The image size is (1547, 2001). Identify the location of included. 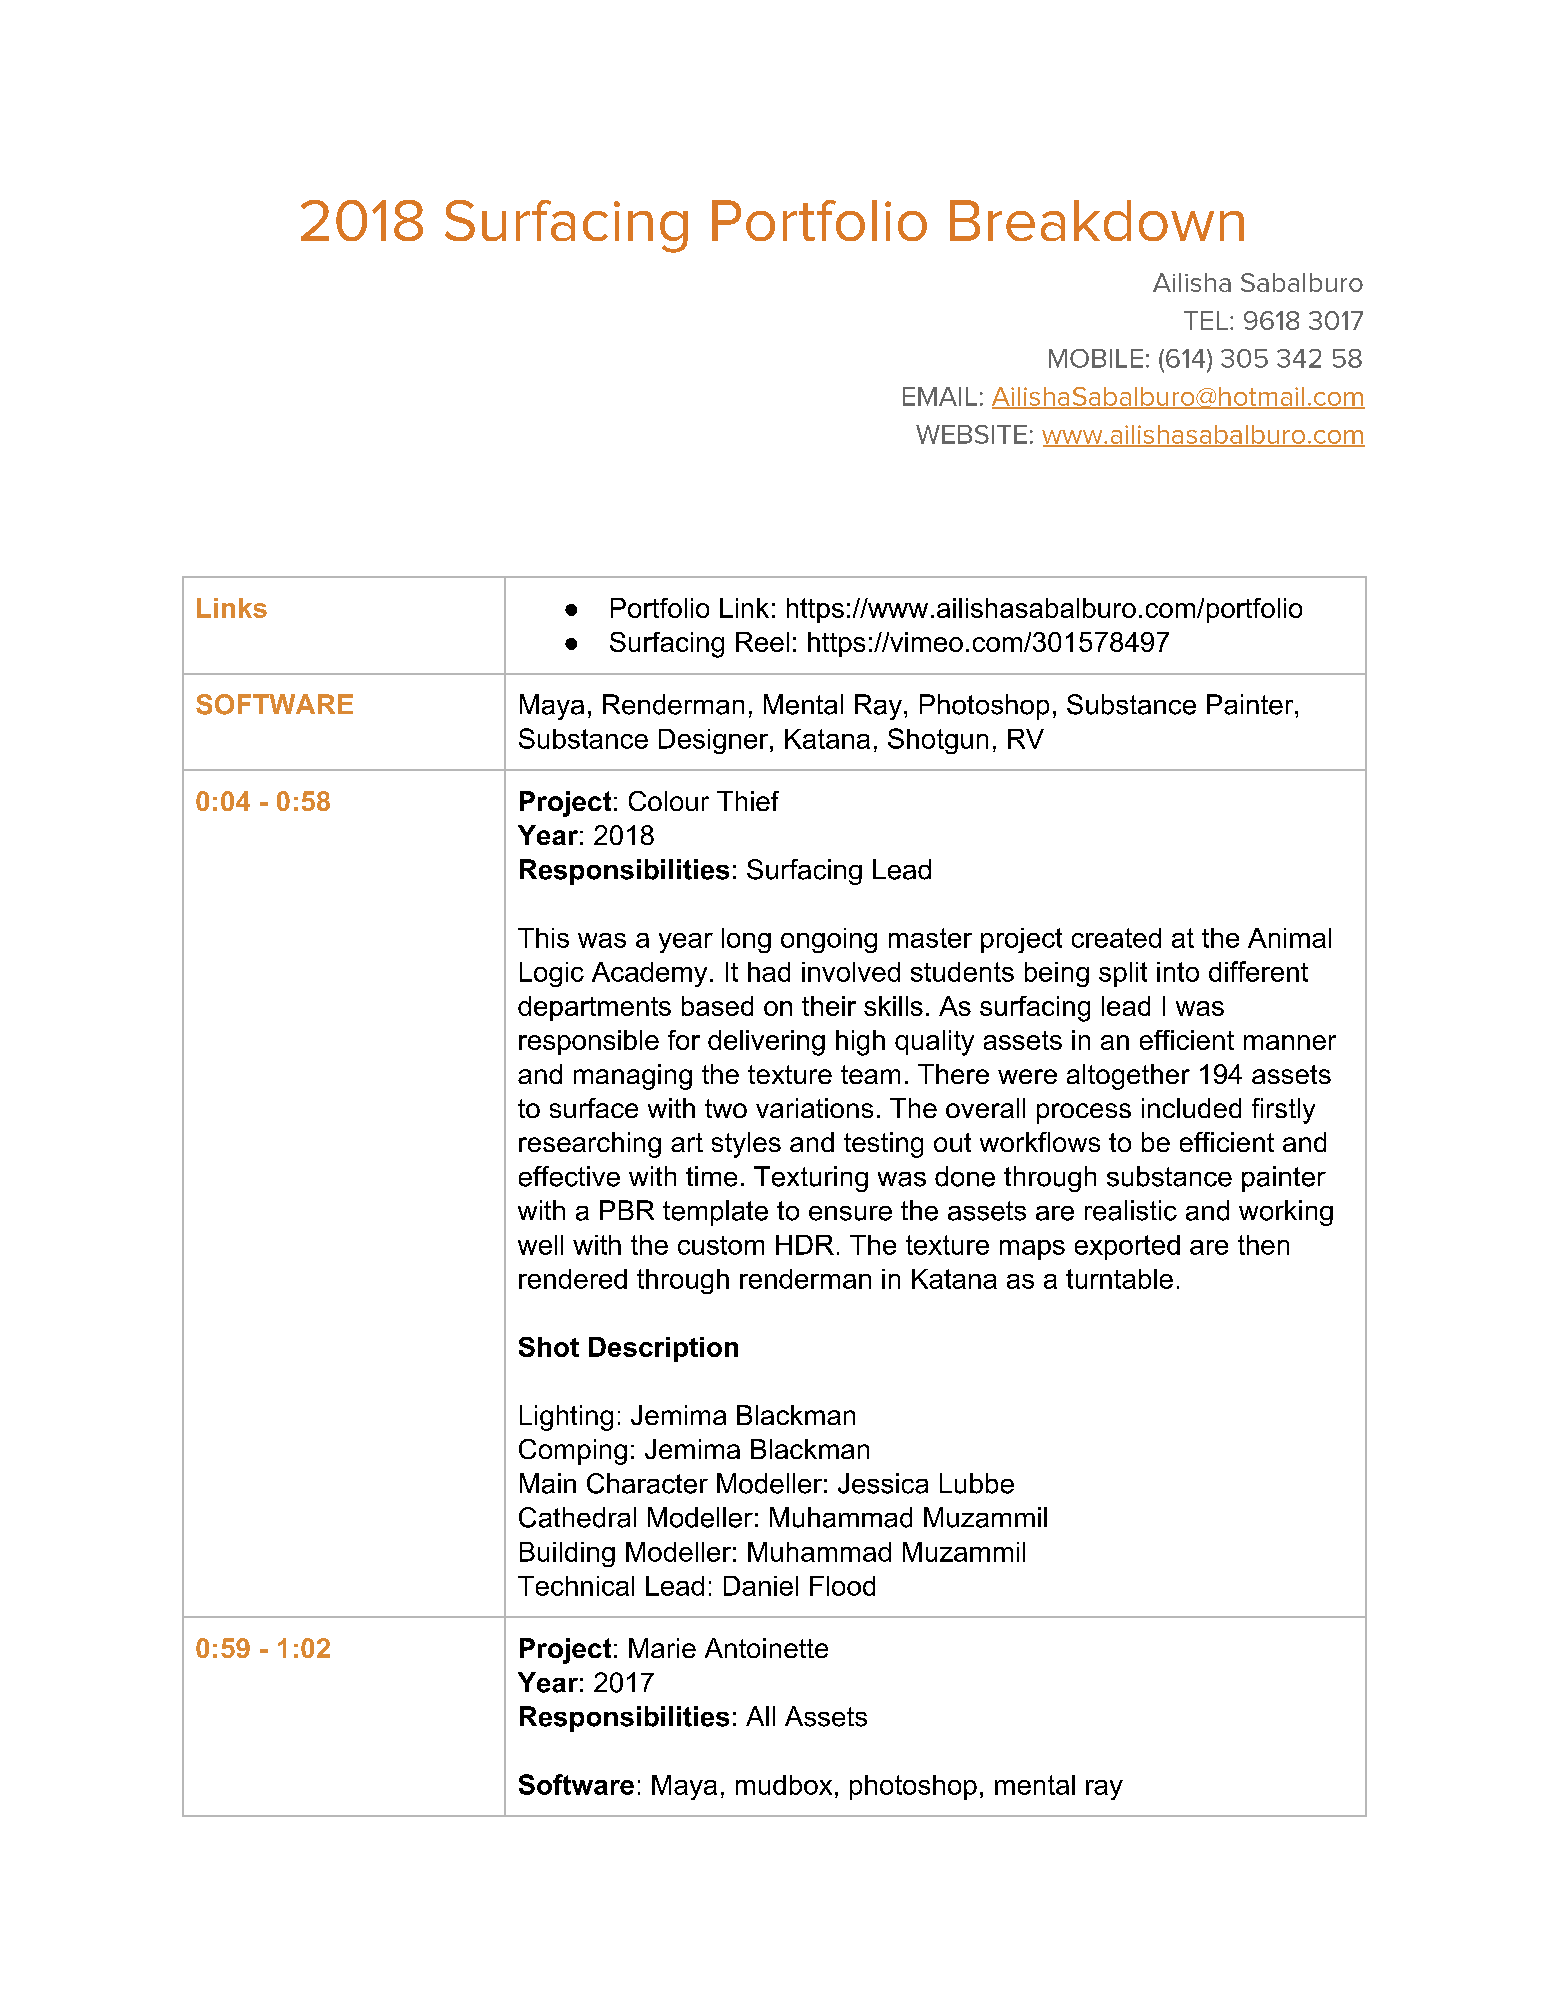
(1191, 1108).
